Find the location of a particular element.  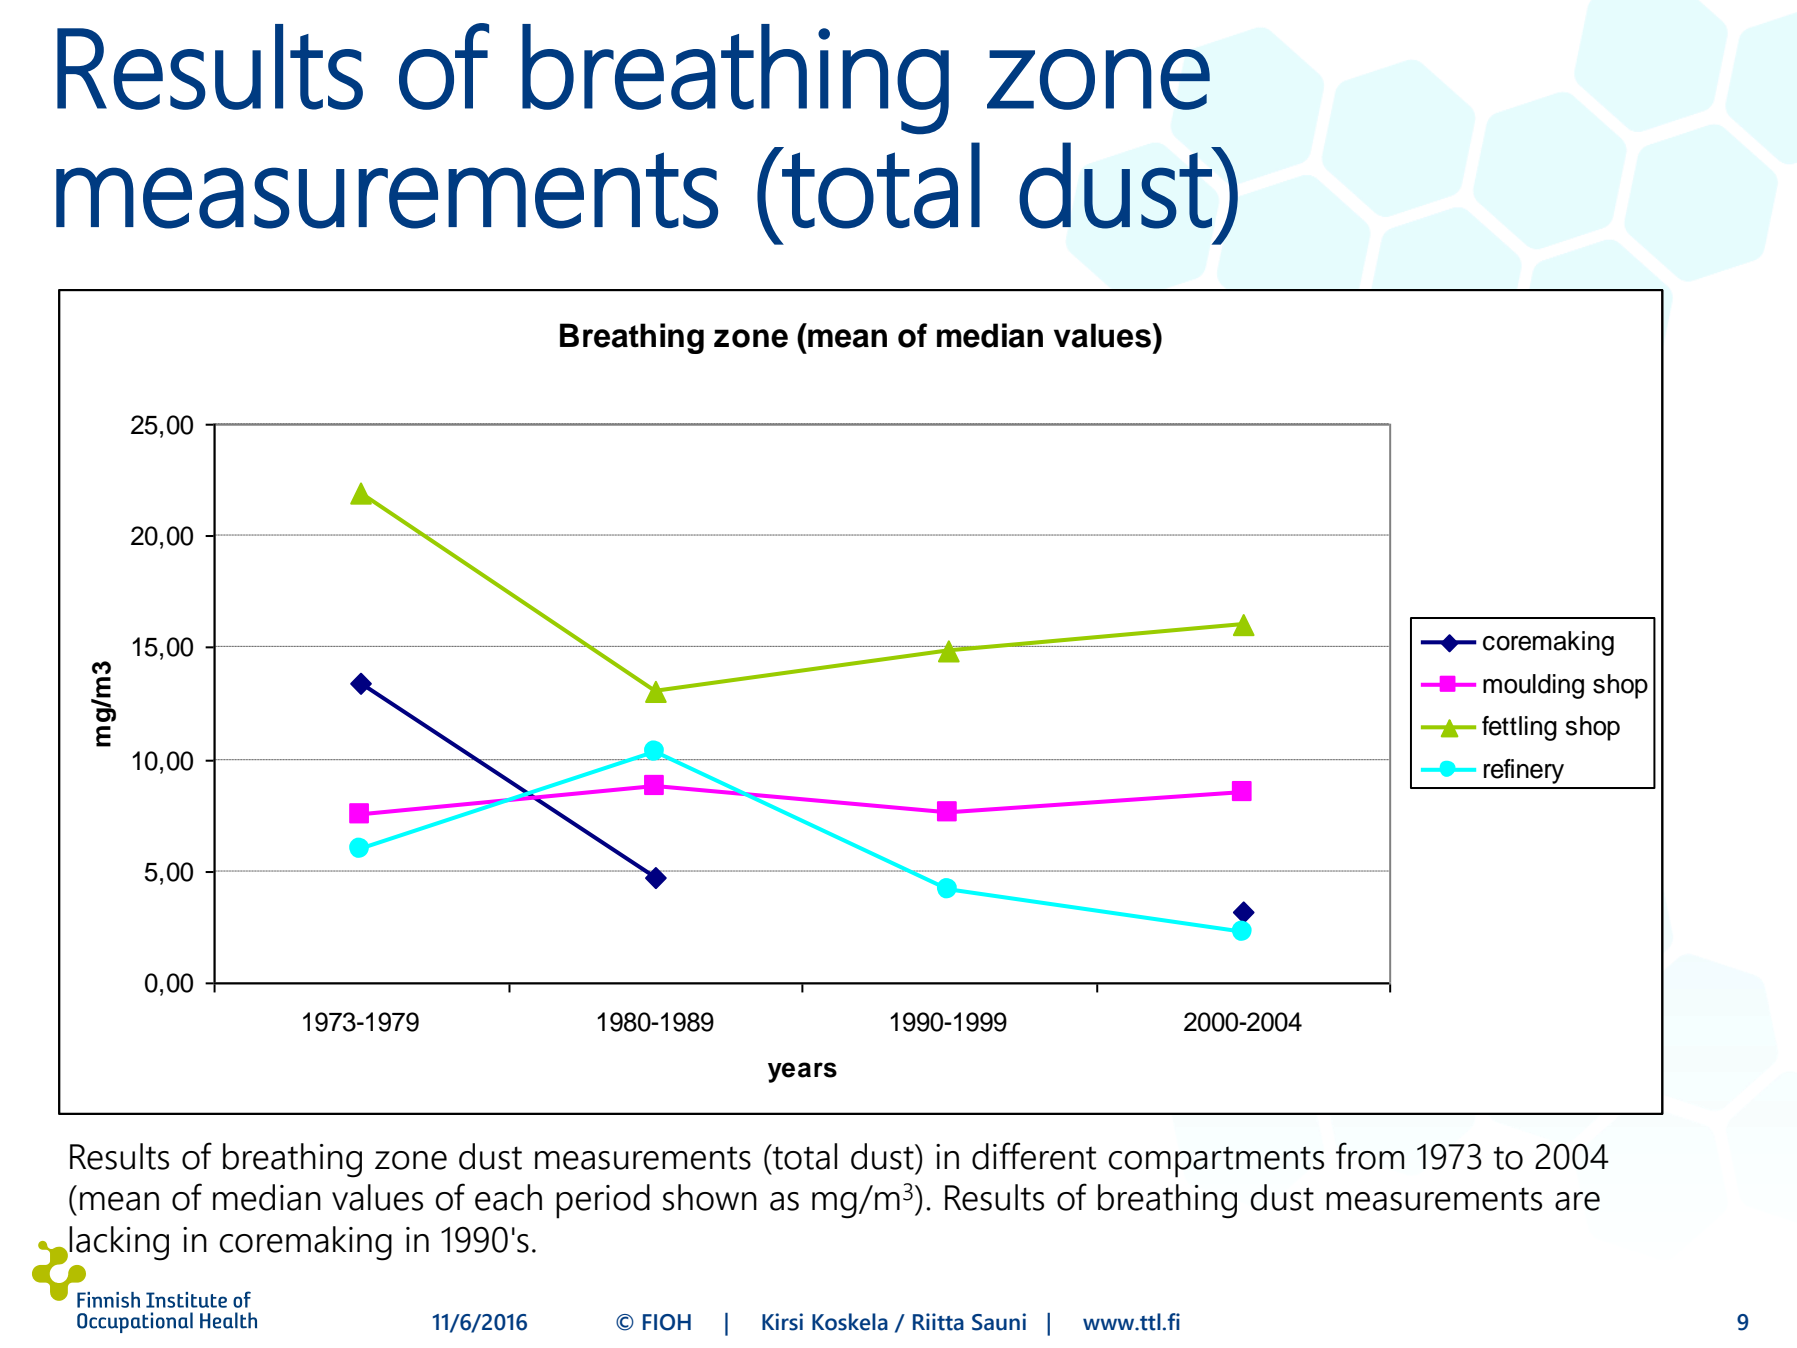

years is located at coordinates (802, 1072).
